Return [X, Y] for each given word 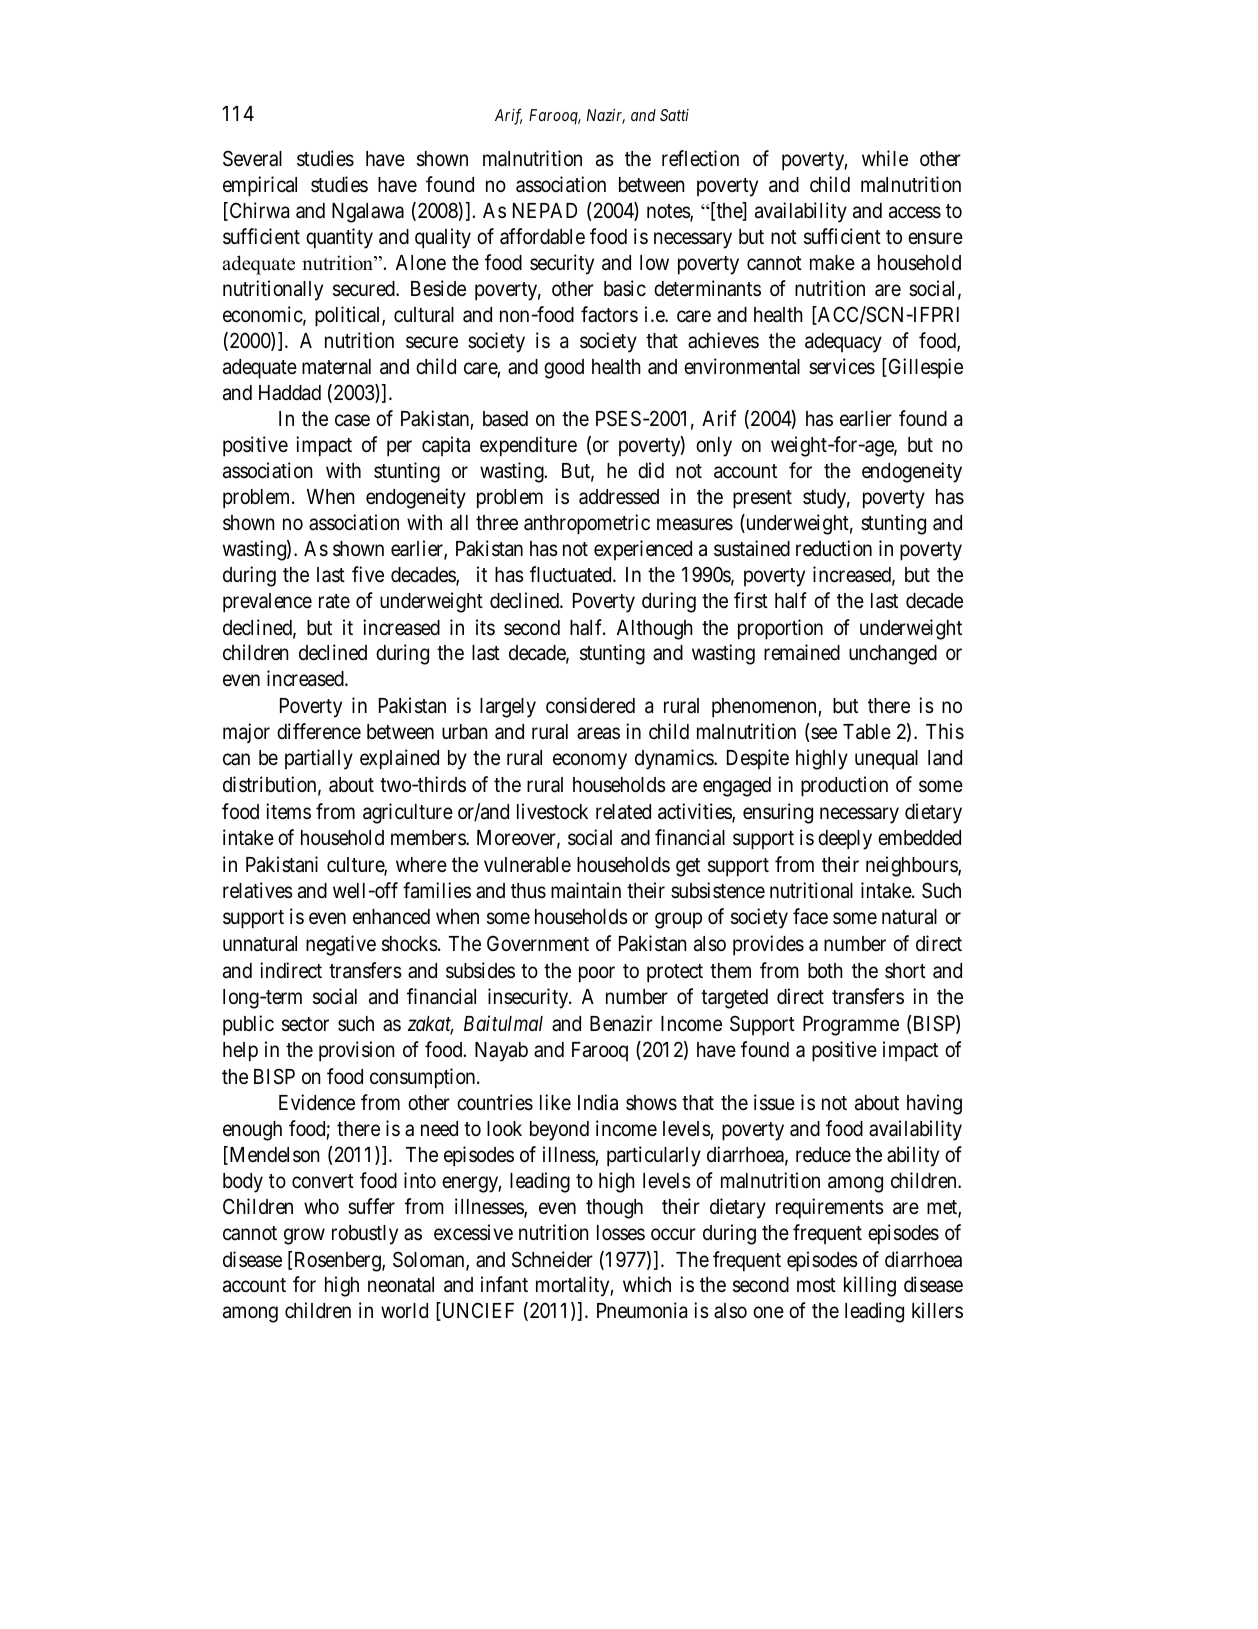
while [885, 158]
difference [319, 731]
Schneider [552, 1259]
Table [867, 732]
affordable [542, 236]
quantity [339, 238]
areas [598, 733]
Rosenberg [339, 1262]
